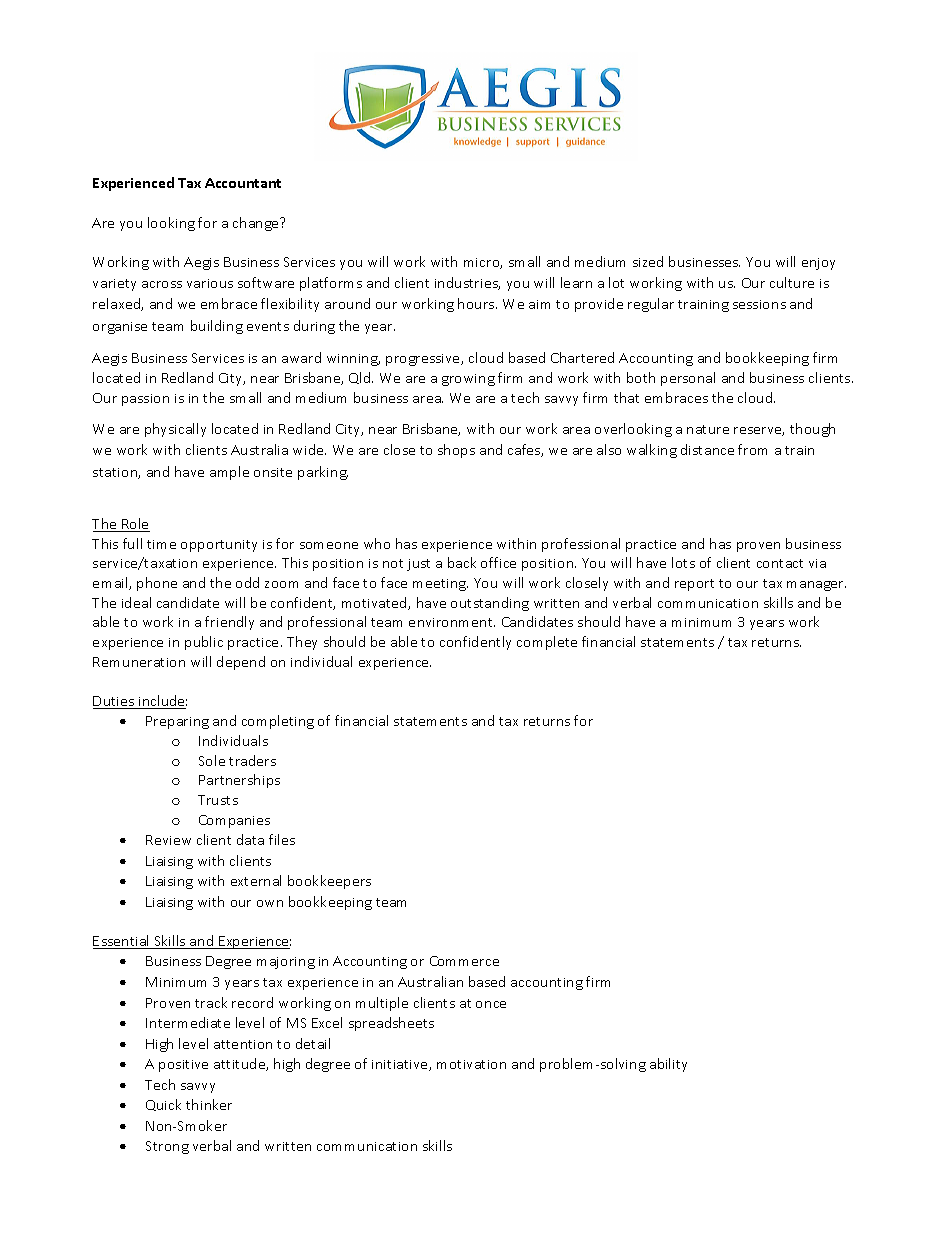  Describe the element at coordinates (462, 562) in the page. I see `back` at that location.
